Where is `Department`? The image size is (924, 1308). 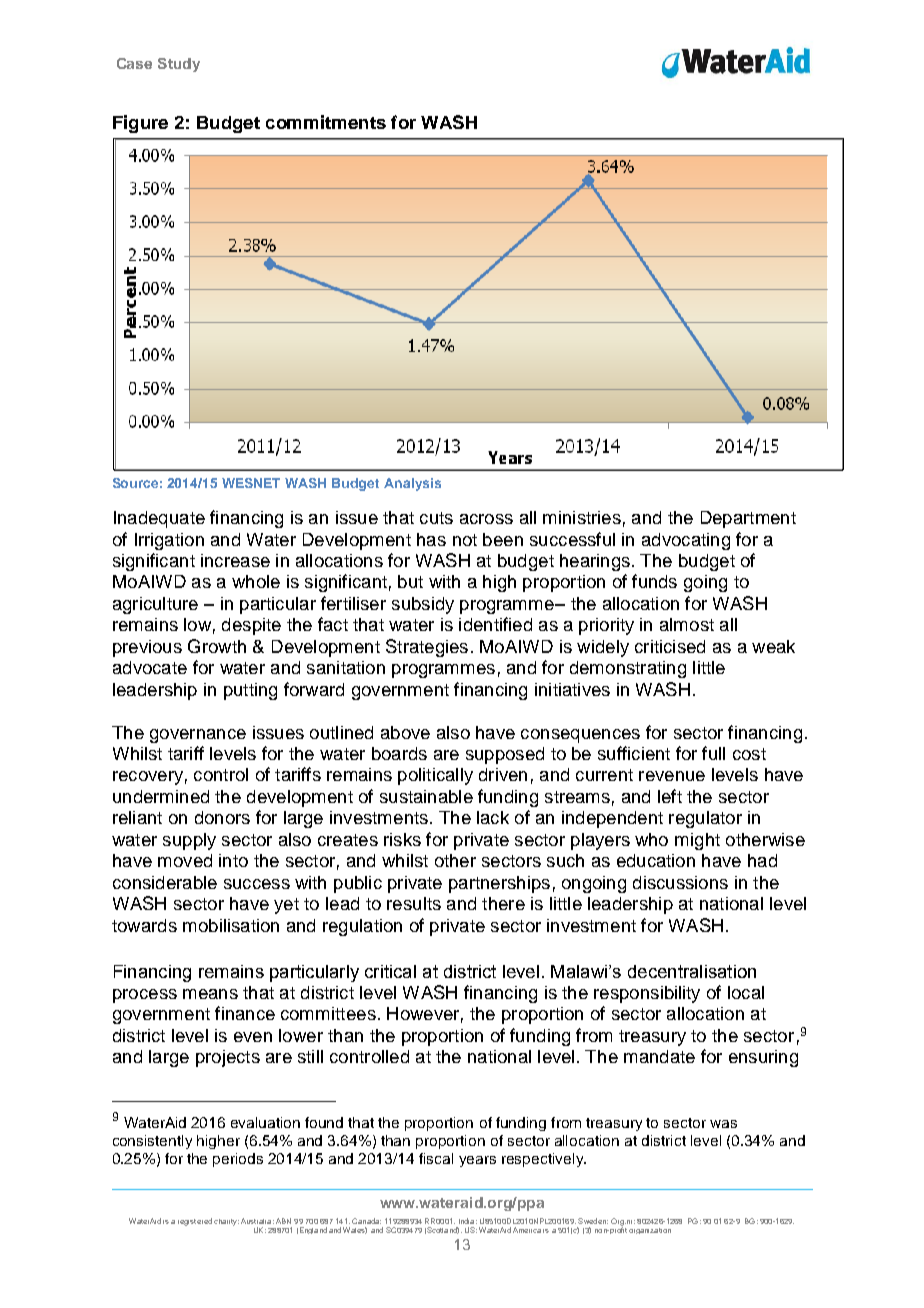 Department is located at coordinates (748, 519).
